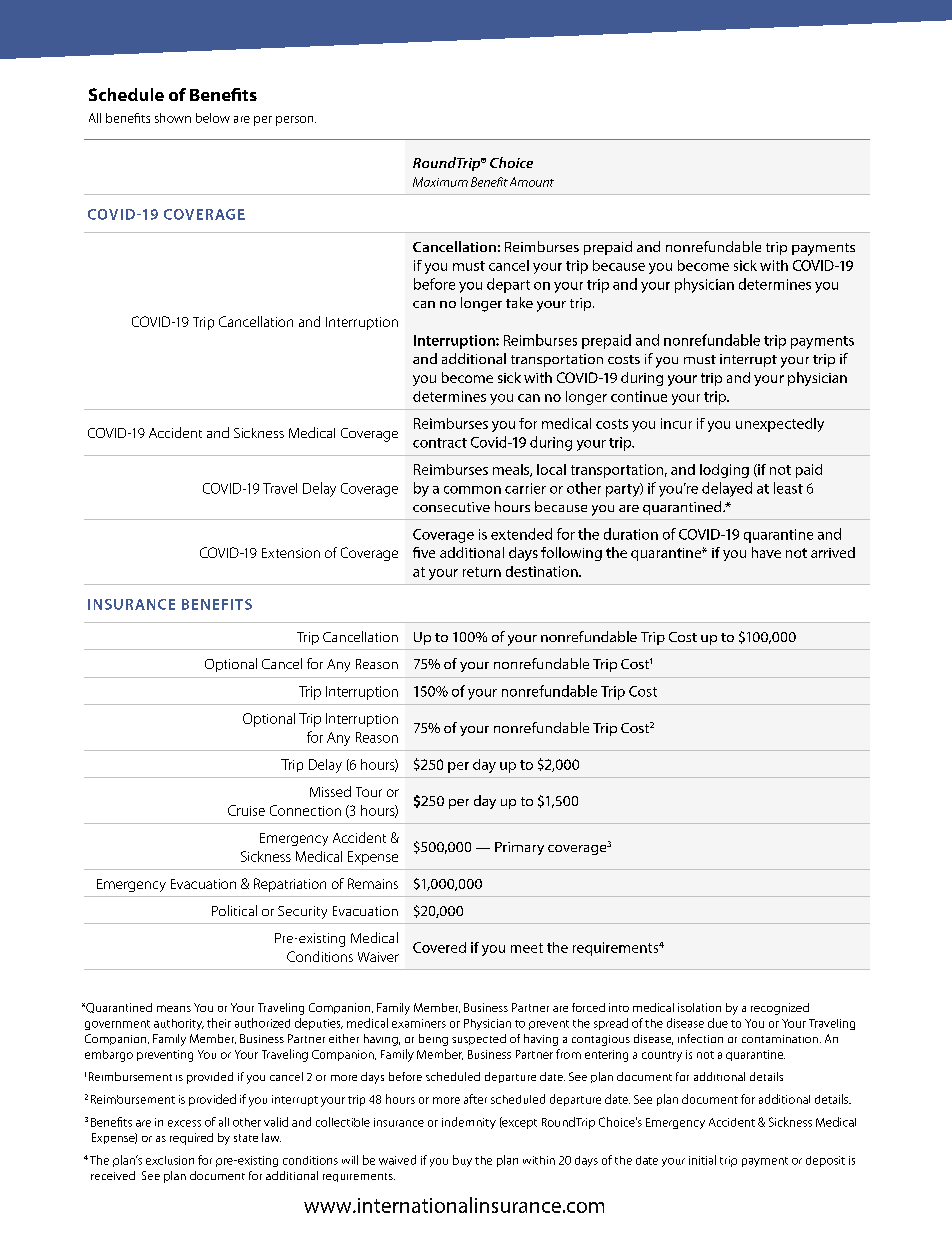 Image resolution: width=952 pixels, height=1233 pixels. Describe the element at coordinates (246, 810) in the page. I see `Cruise` at that location.
